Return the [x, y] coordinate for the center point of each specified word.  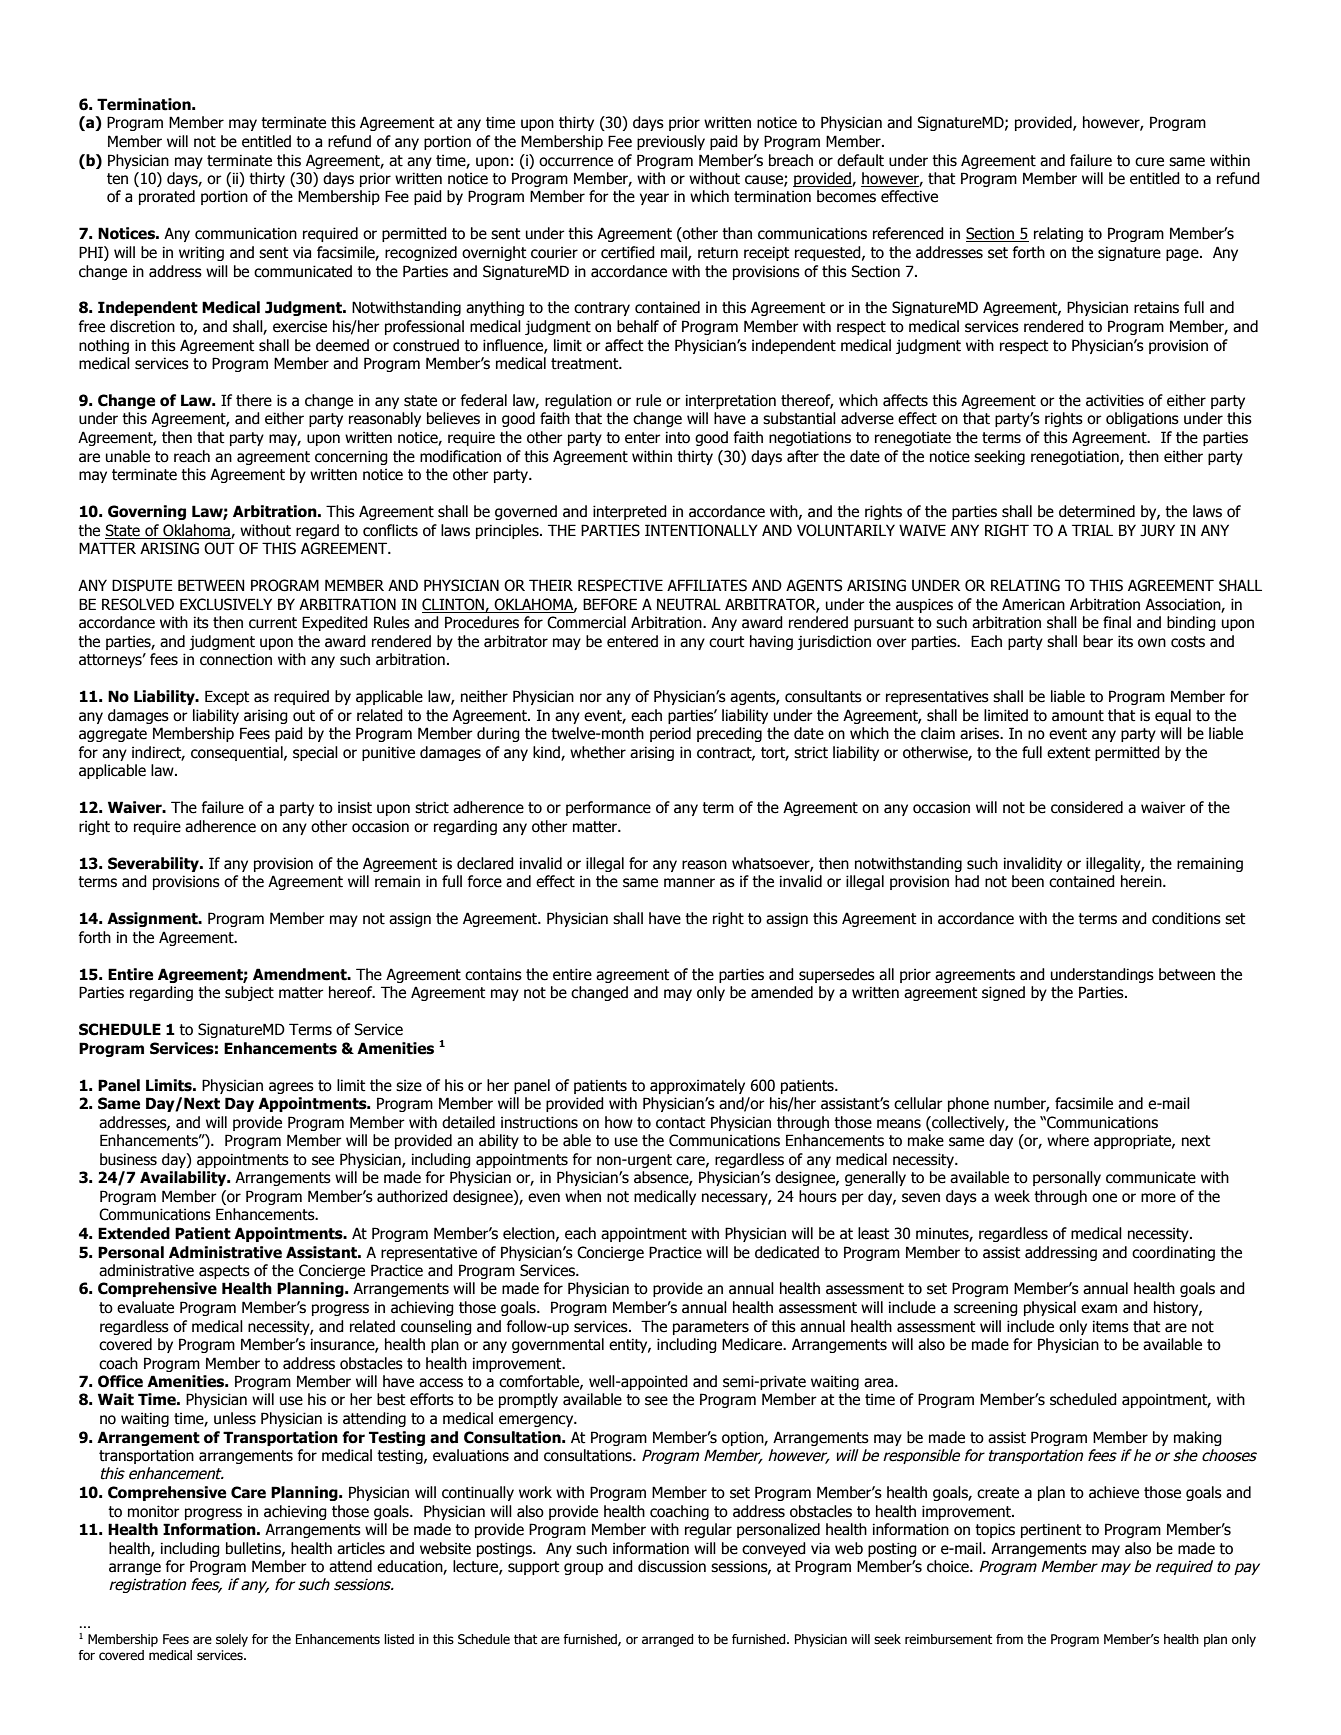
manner [689, 883]
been [1028, 881]
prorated [167, 197]
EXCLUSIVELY [226, 604]
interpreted [630, 512]
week [1012, 1196]
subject [249, 993]
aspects [224, 1272]
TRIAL [1092, 530]
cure [1149, 162]
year [654, 199]
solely [232, 1640]
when [583, 1196]
